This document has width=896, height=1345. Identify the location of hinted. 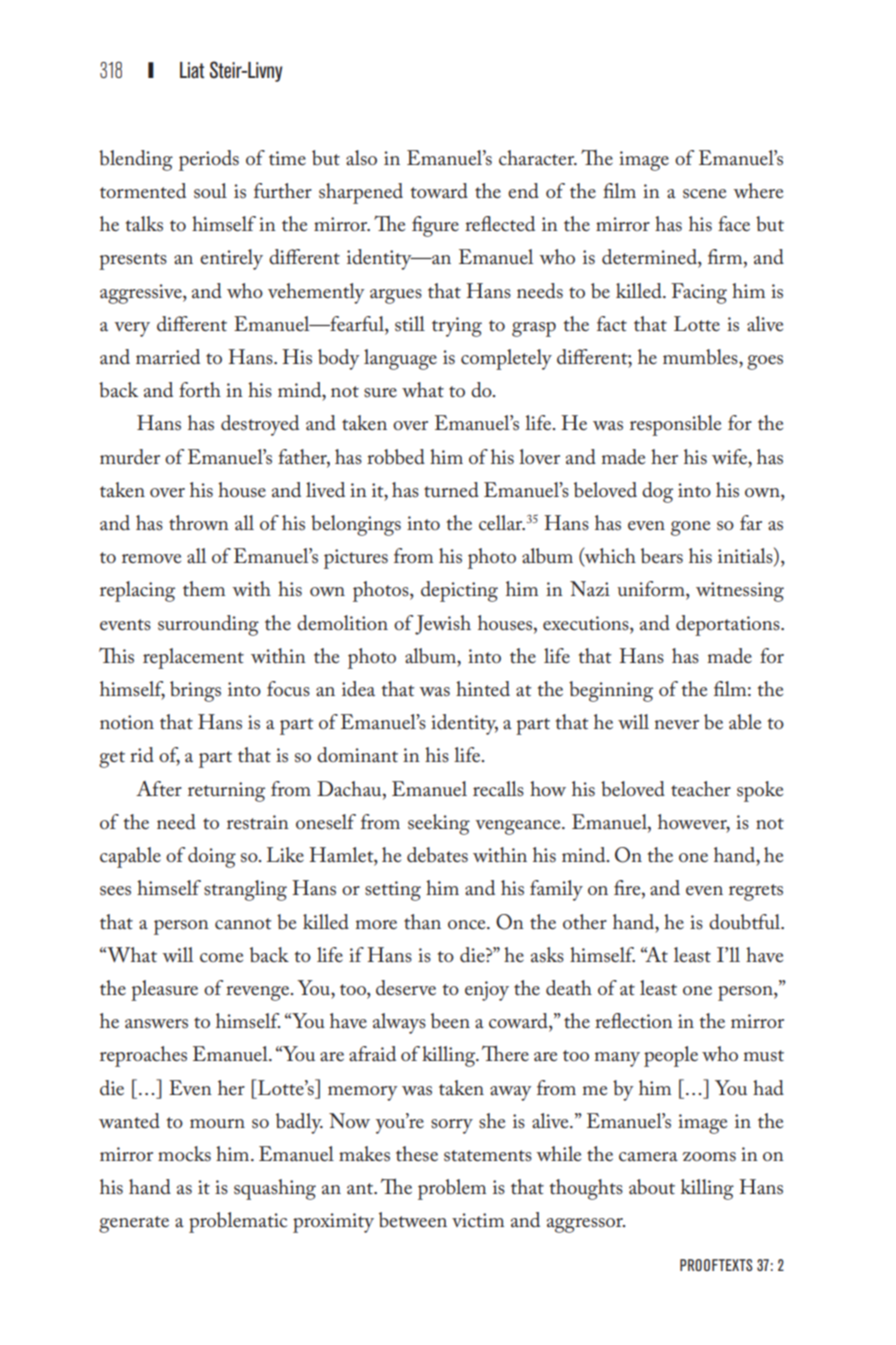
(483, 689).
